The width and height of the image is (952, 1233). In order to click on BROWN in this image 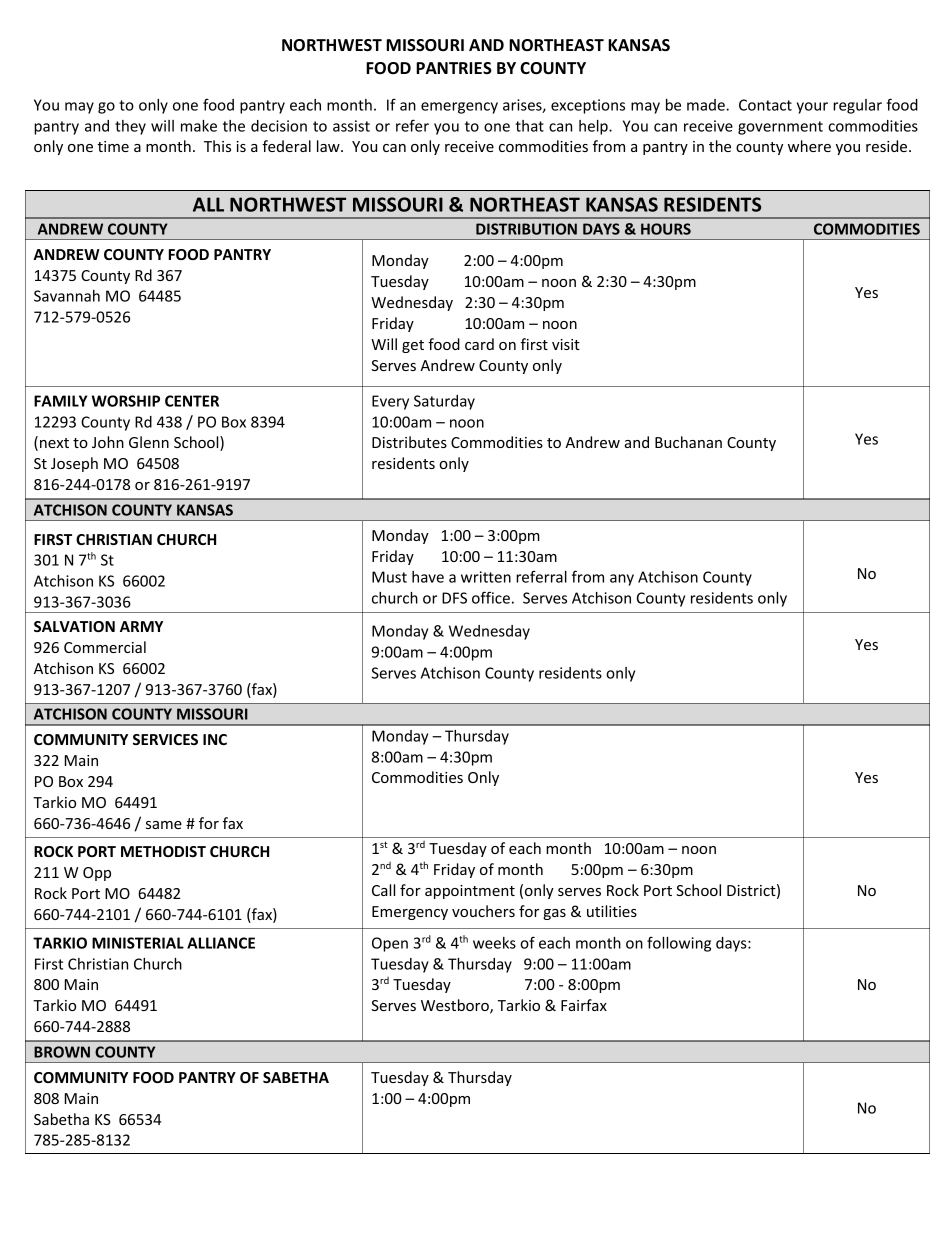, I will do `click(62, 1052)`.
